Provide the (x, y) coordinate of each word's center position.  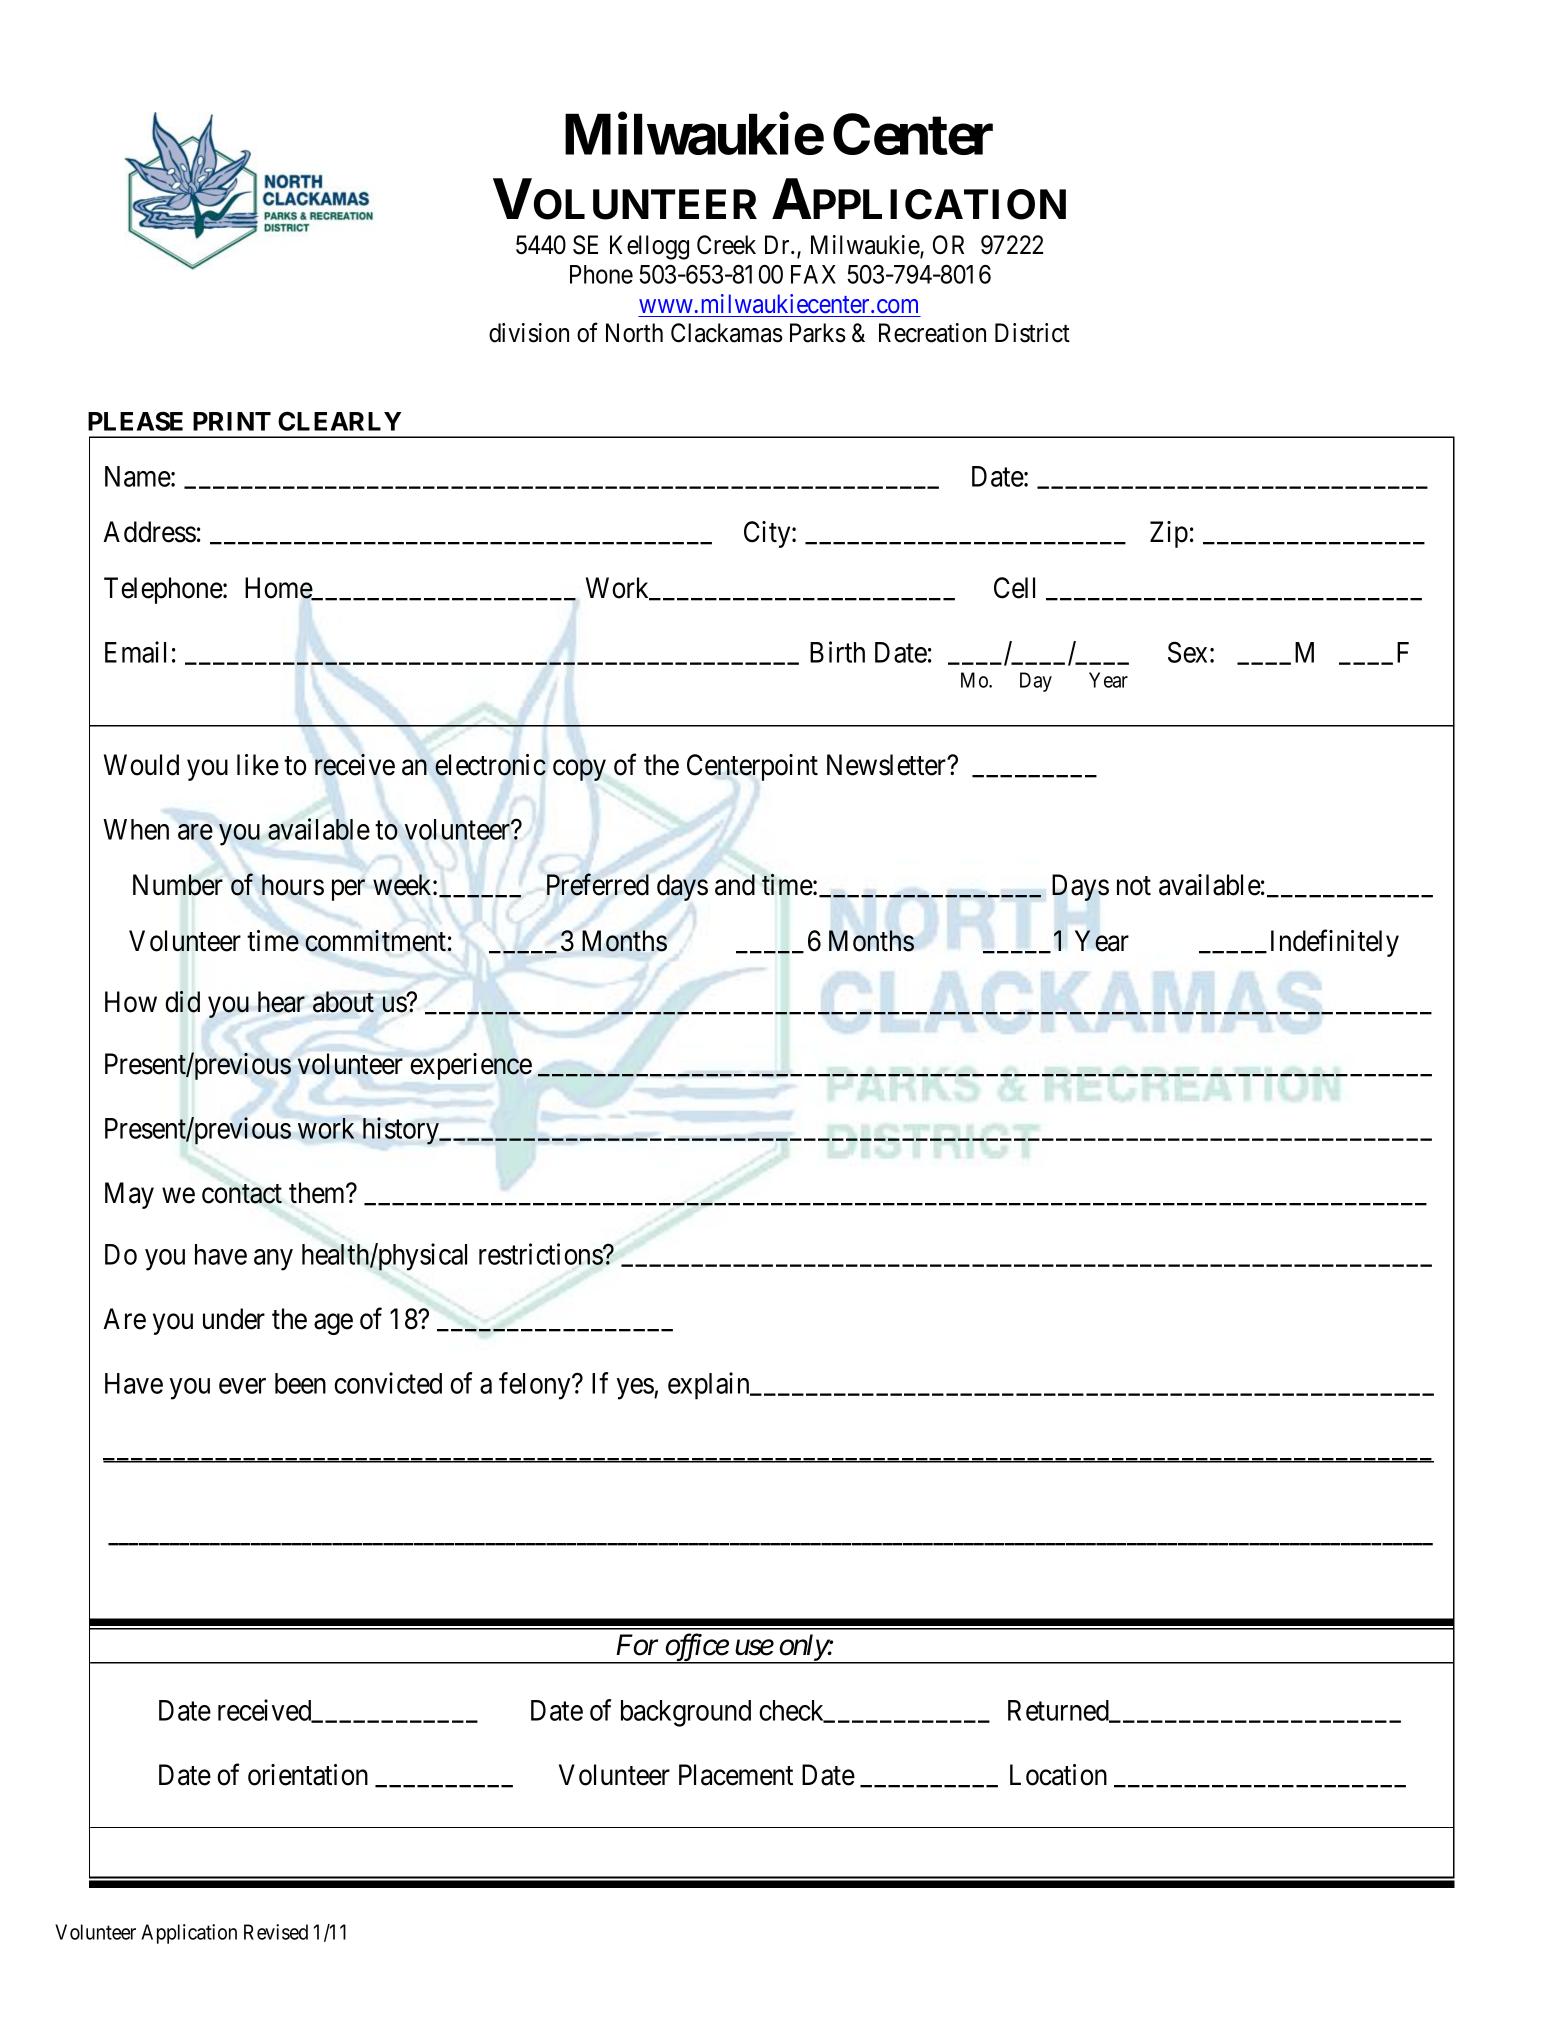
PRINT (232, 421)
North (634, 333)
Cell (1014, 588)
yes (636, 1389)
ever (242, 1386)
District (1032, 333)
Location (1058, 1775)
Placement (736, 1775)
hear (281, 1002)
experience (471, 1066)
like (258, 765)
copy (579, 770)
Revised (276, 1932)
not (1134, 886)
